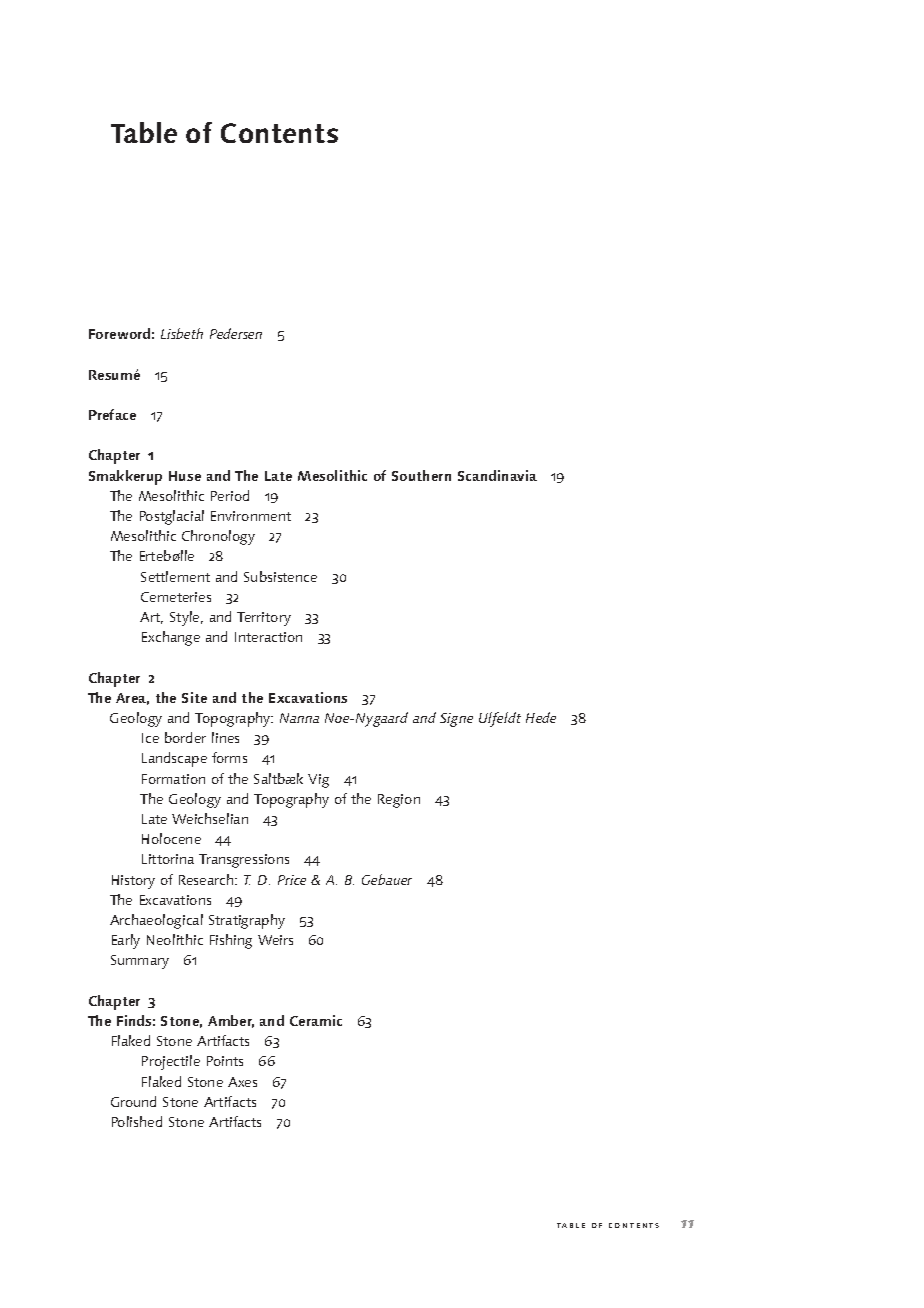 This image has height=1308, width=924. I want to click on Gebauer, so click(387, 879).
